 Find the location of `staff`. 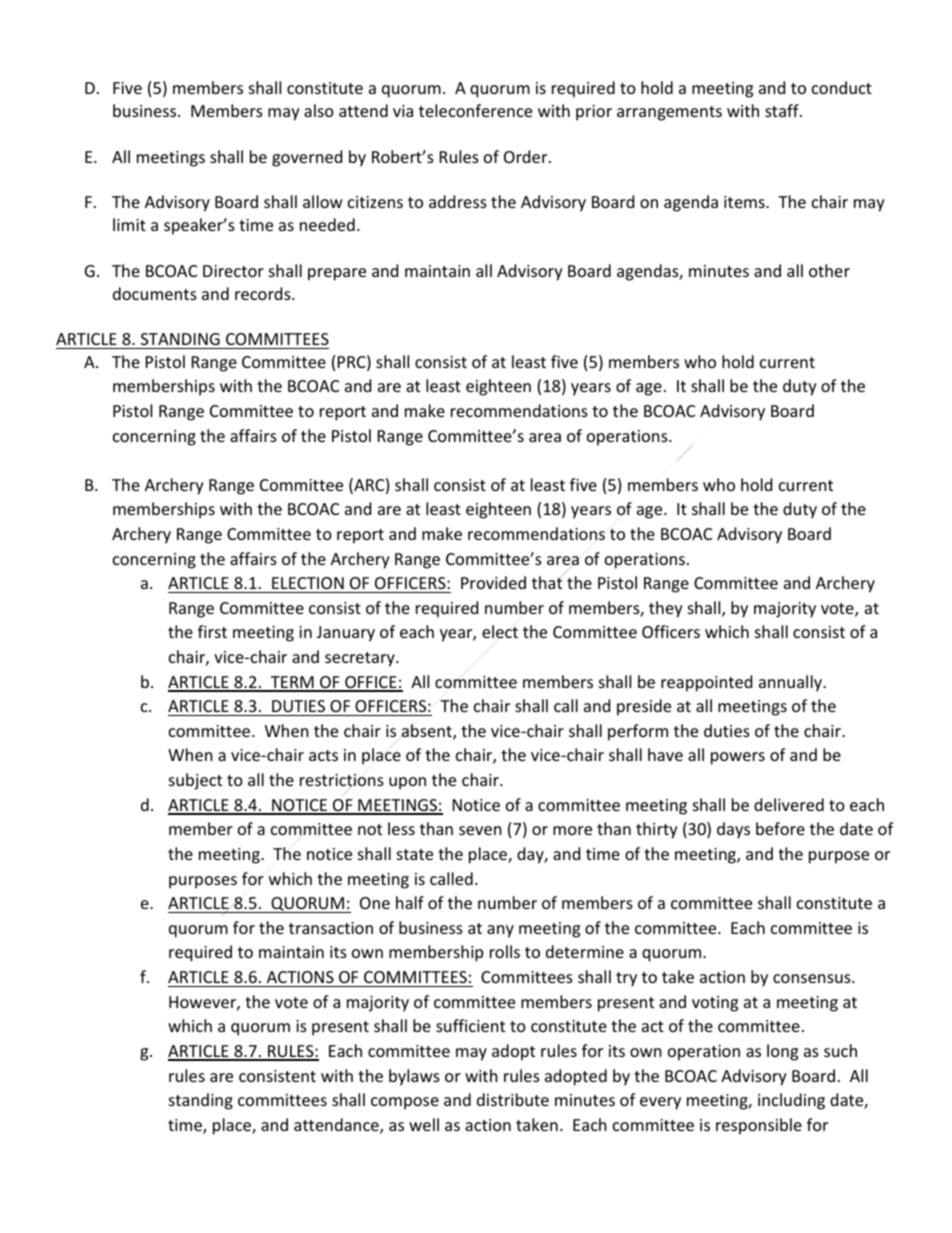

staff is located at coordinates (783, 110).
